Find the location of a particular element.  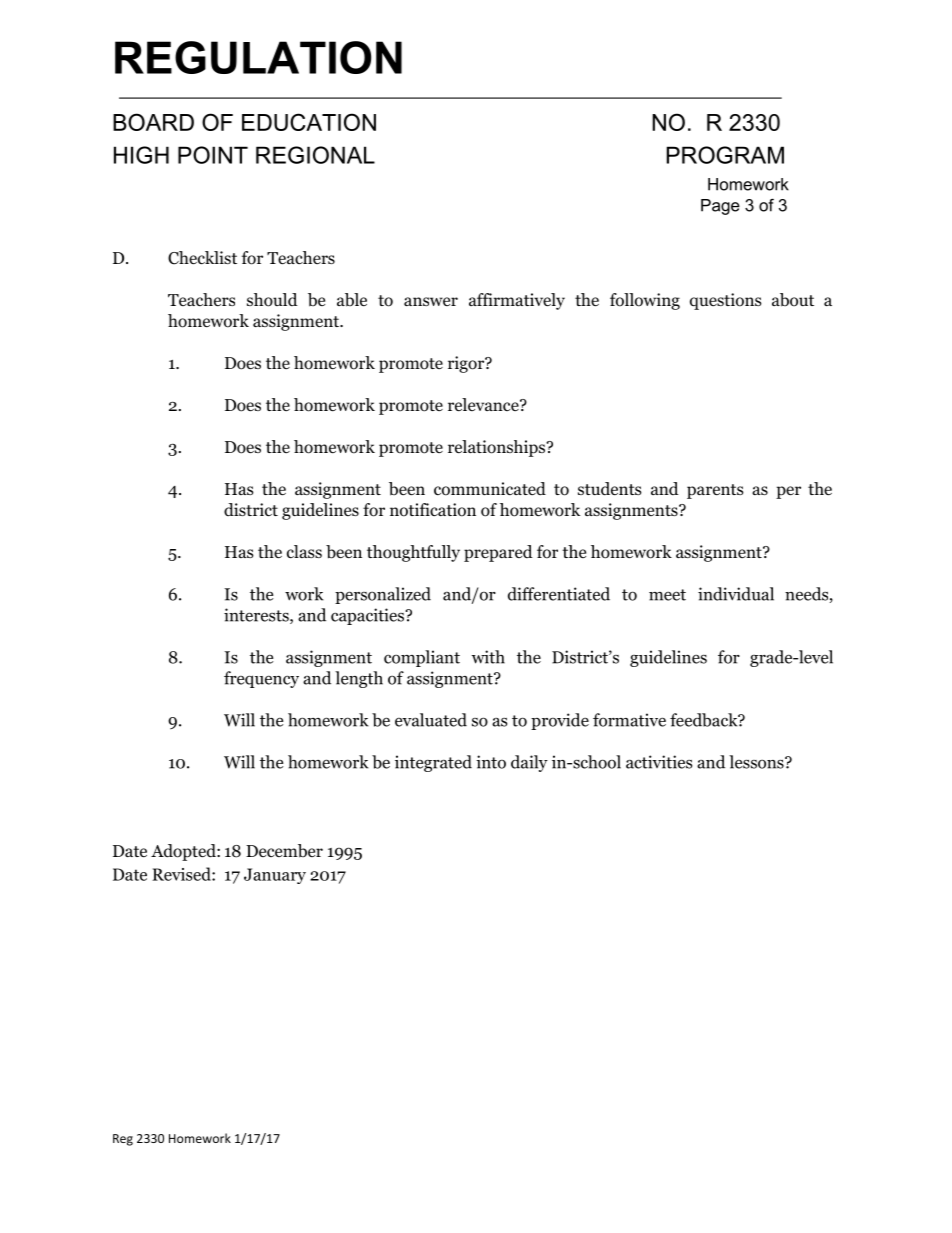

parents is located at coordinates (715, 491).
